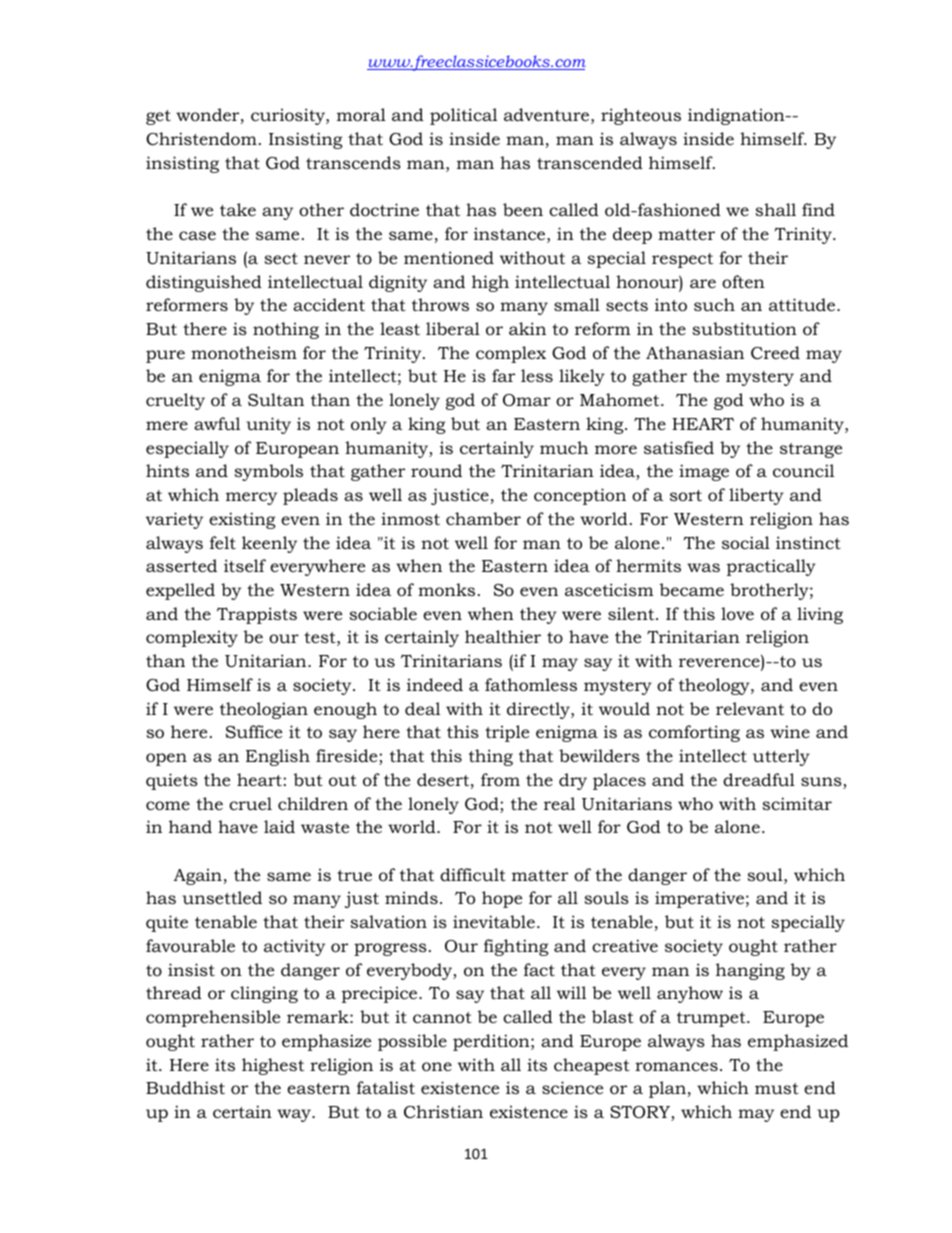 The height and width of the screenshot is (1233, 952). What do you see at coordinates (185, 1087) in the screenshot?
I see `Buddhist` at bounding box center [185, 1087].
